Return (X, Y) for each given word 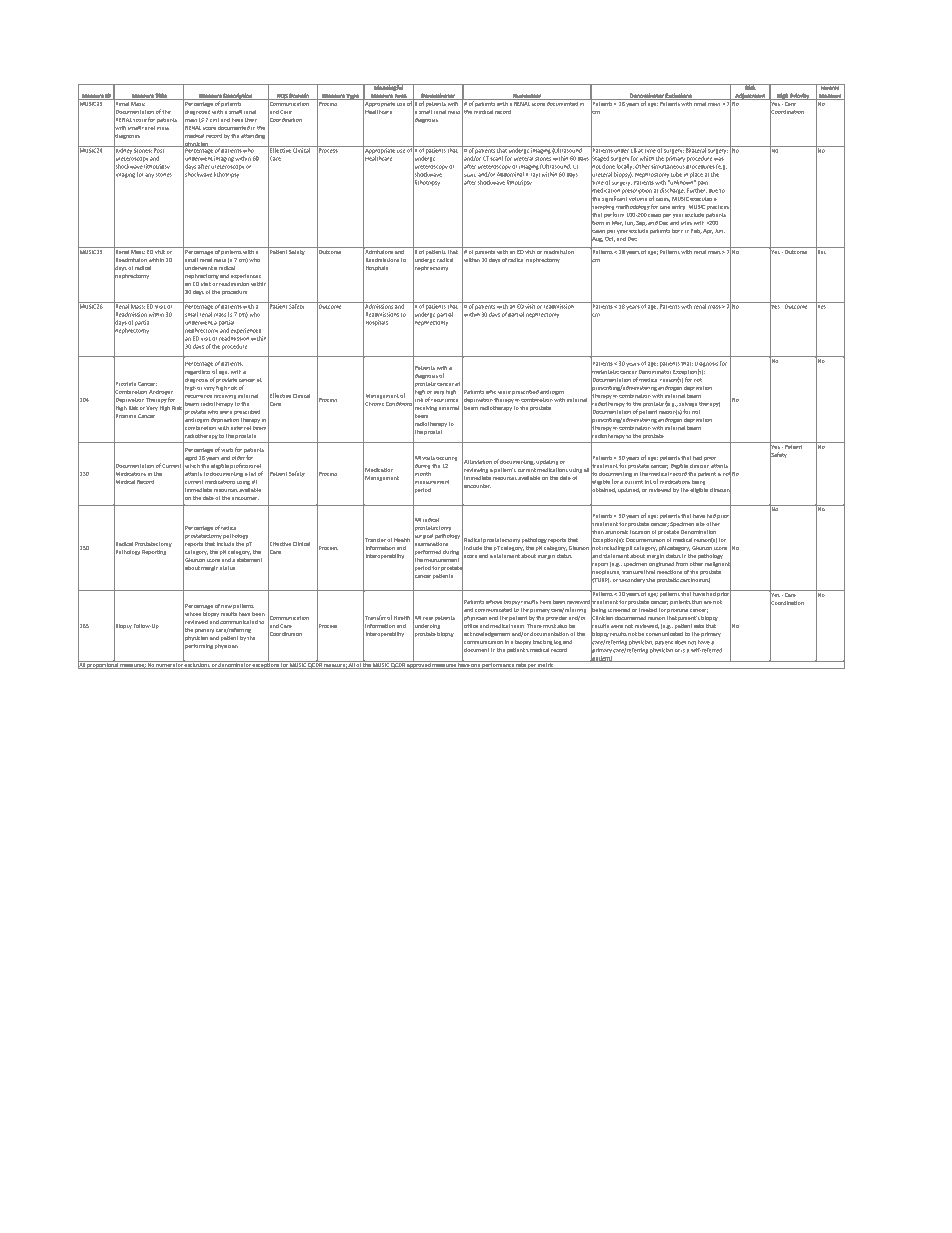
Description (238, 97)
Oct (610, 239)
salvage (688, 404)
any (149, 175)
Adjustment (750, 96)
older (238, 457)
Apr (708, 231)
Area (401, 97)
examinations (430, 543)
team (518, 626)
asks (699, 626)
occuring (447, 458)
